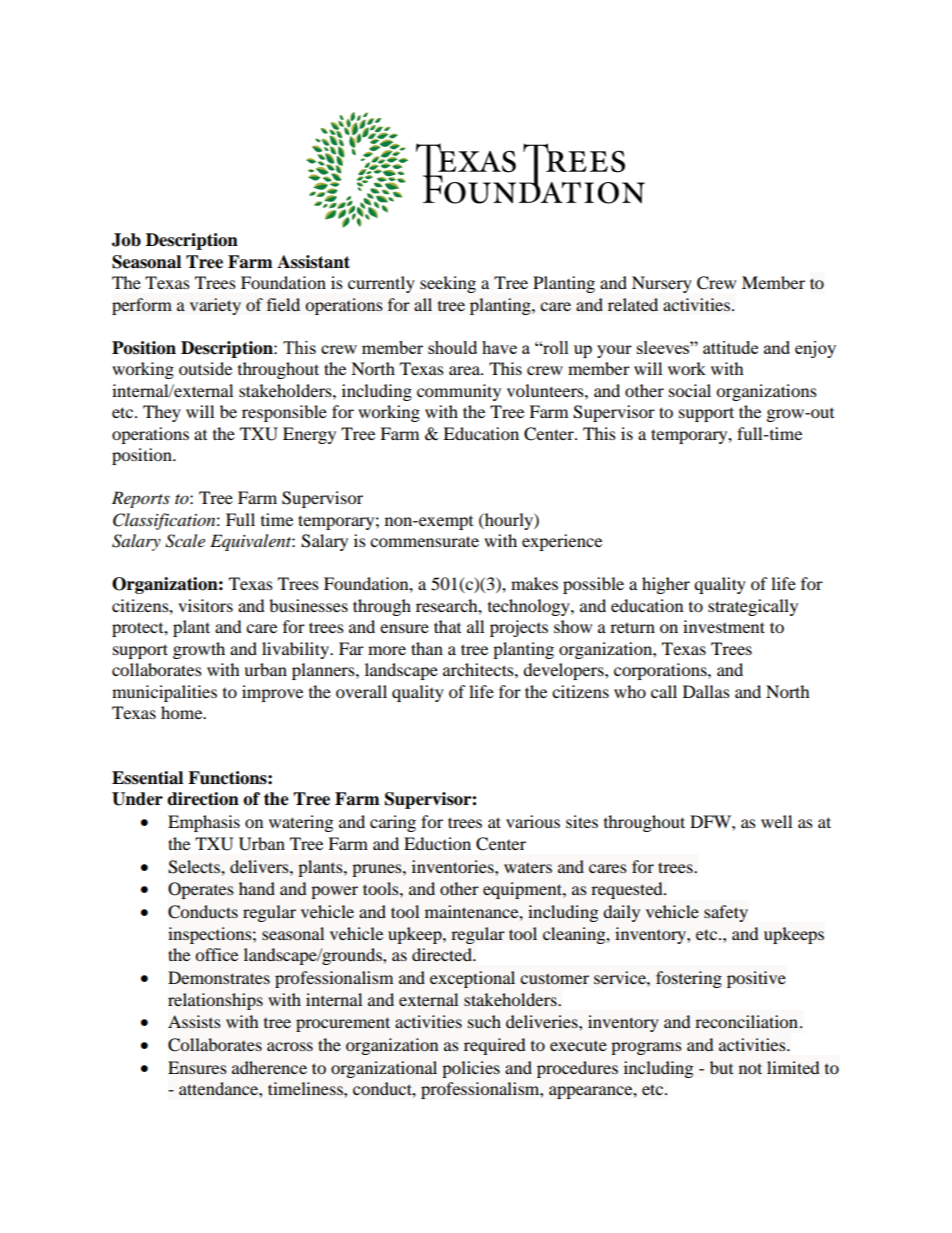  I want to click on Selects, so click(195, 867).
